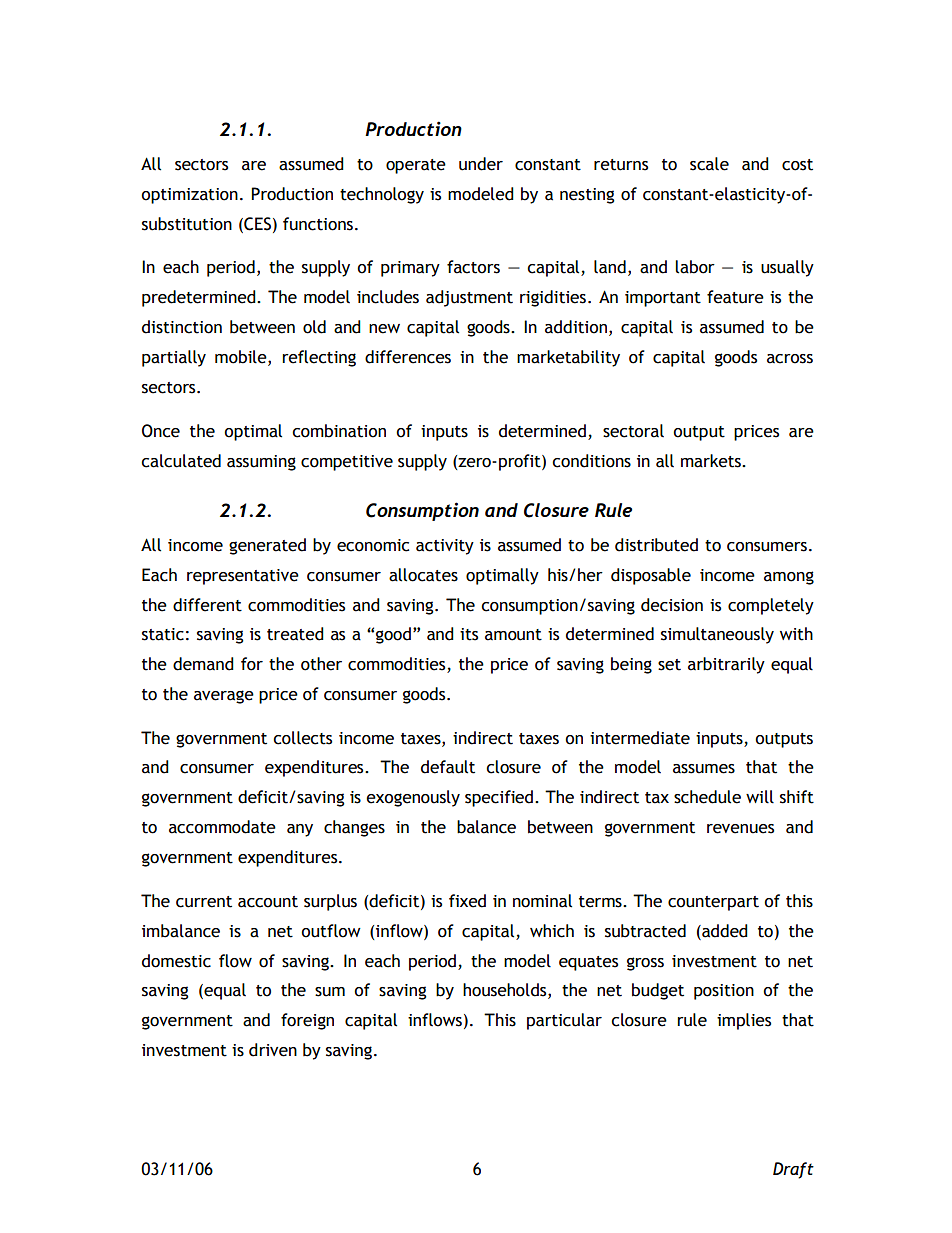 This document has width=952, height=1233. What do you see at coordinates (704, 769) in the document?
I see `assumes` at bounding box center [704, 769].
